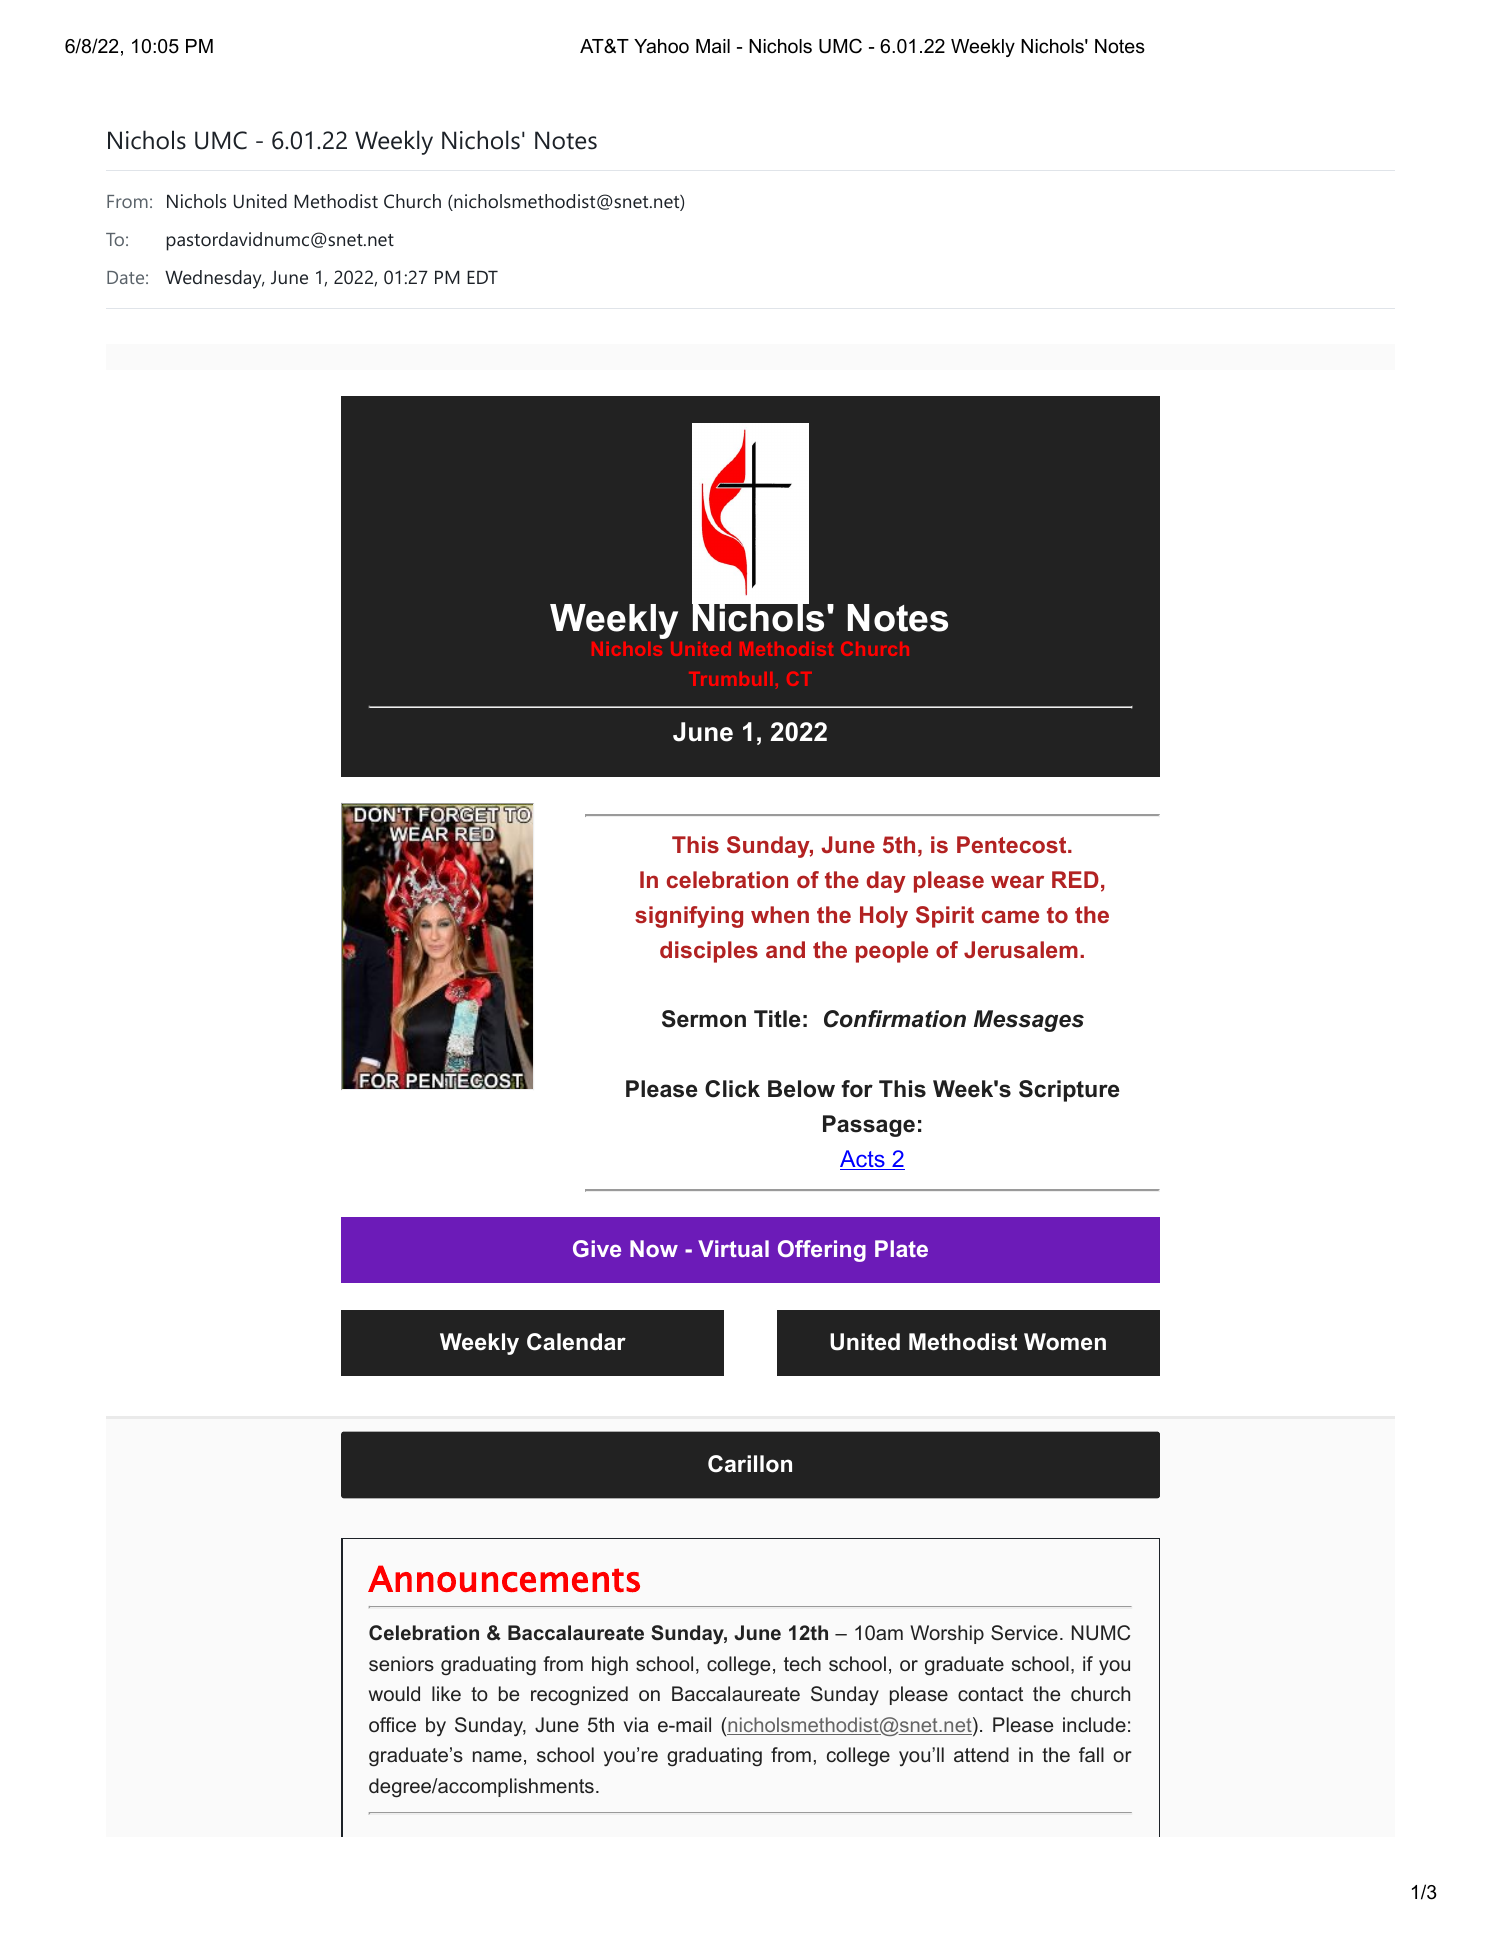 Image resolution: width=1502 pixels, height=1941 pixels. I want to click on Virtual, so click(733, 1248).
